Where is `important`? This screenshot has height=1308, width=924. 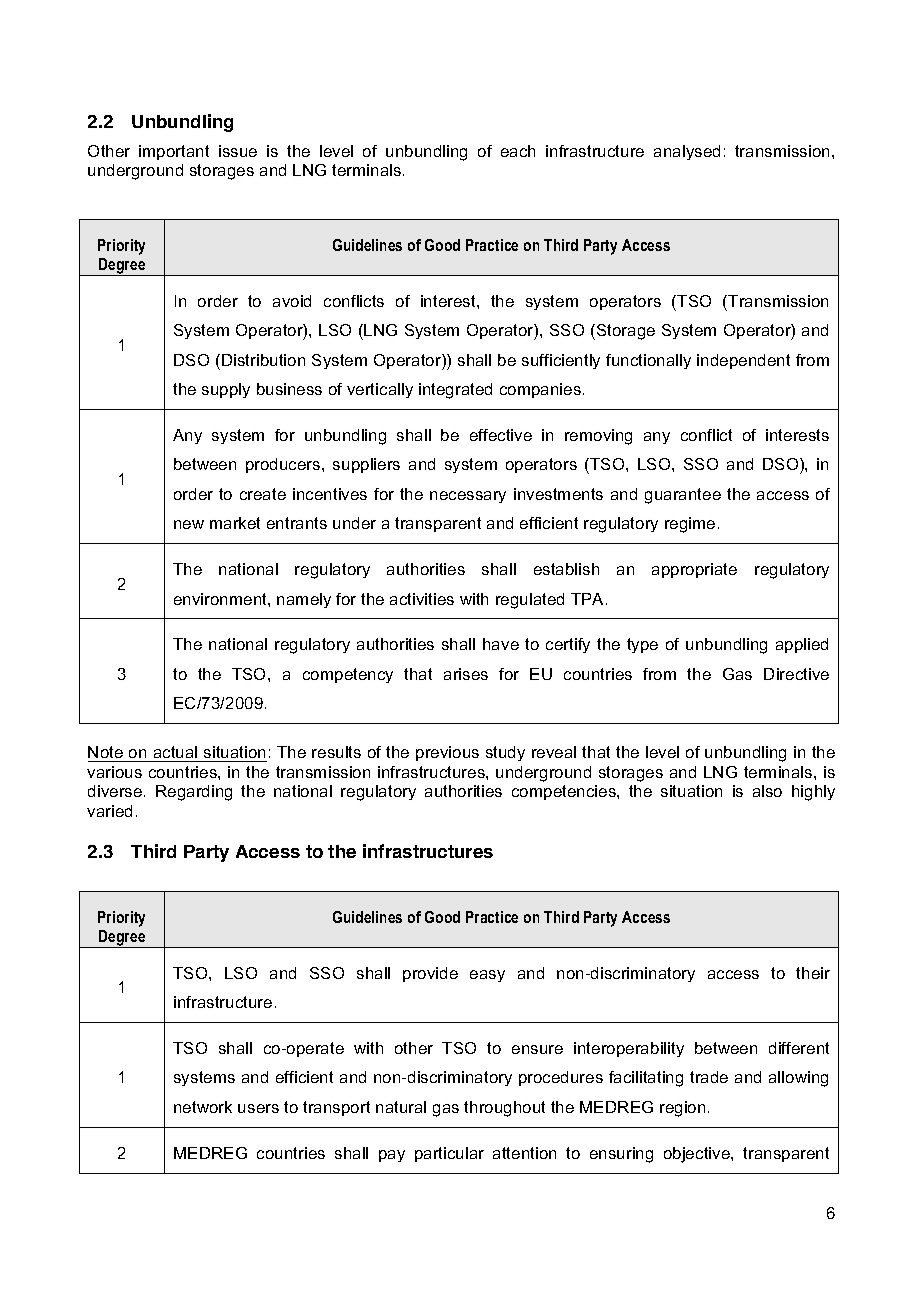
important is located at coordinates (174, 152).
